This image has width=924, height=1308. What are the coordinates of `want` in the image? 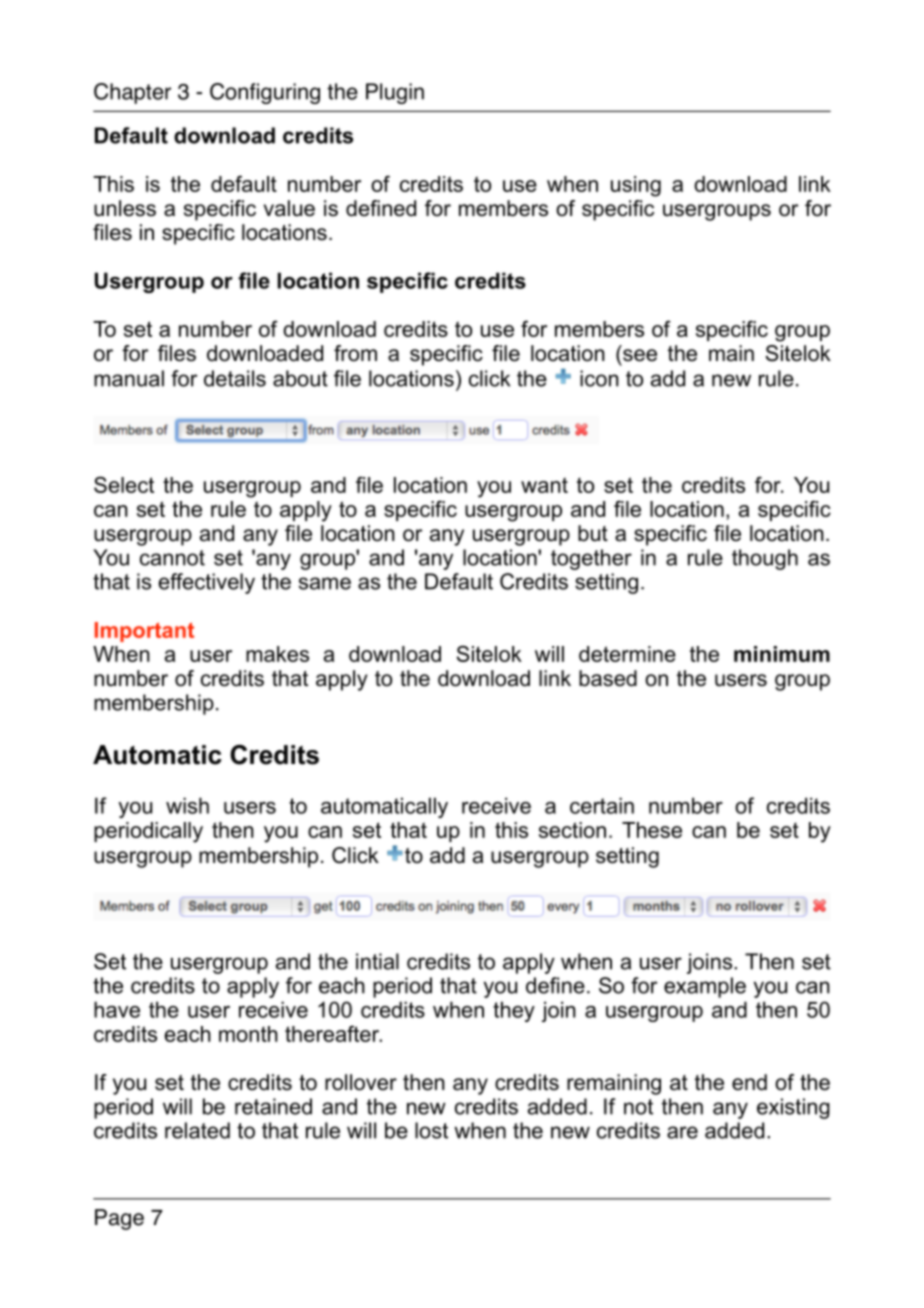 It's located at (544, 485).
